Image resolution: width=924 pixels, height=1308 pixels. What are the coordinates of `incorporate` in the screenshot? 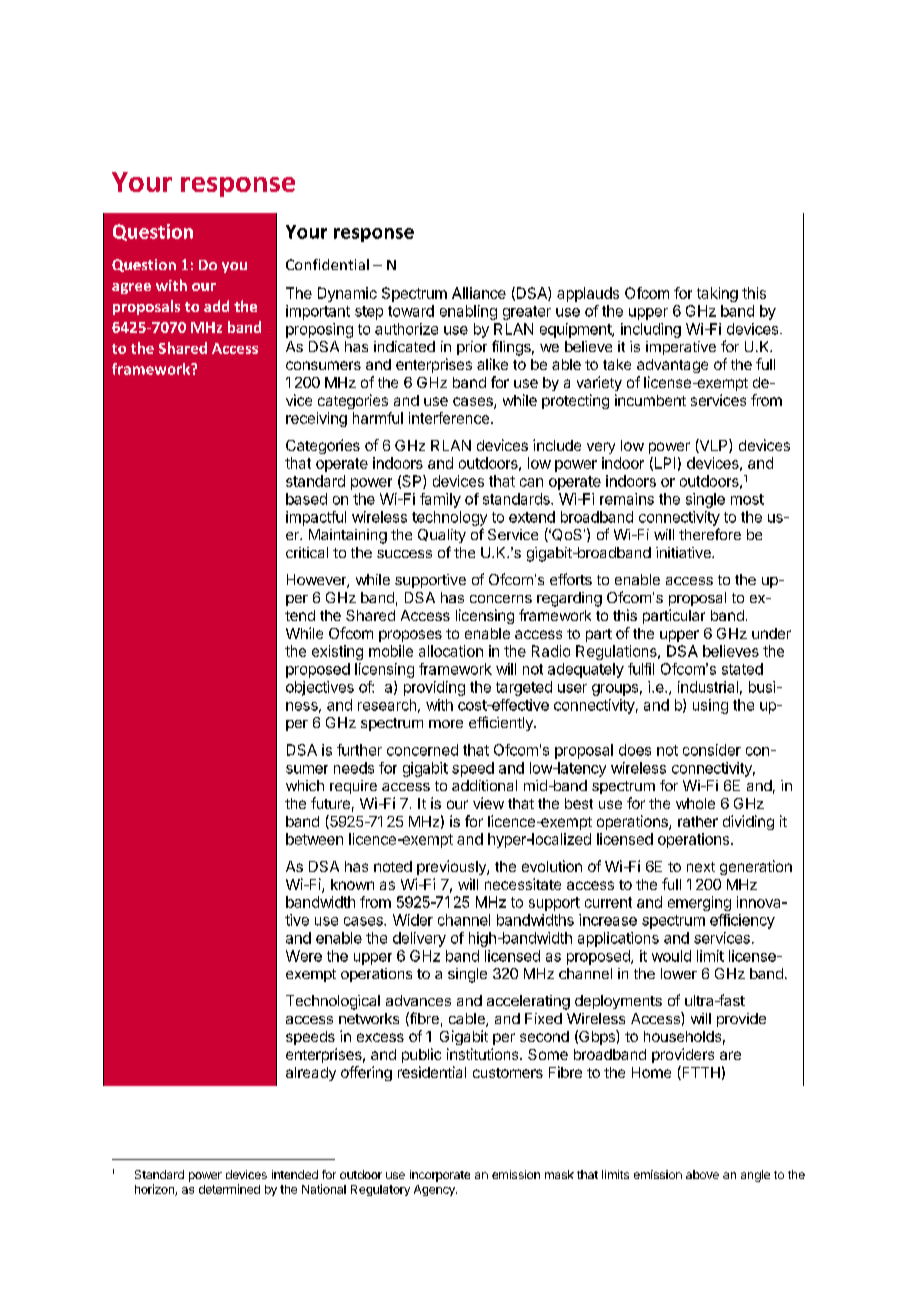 It's located at (440, 1176).
